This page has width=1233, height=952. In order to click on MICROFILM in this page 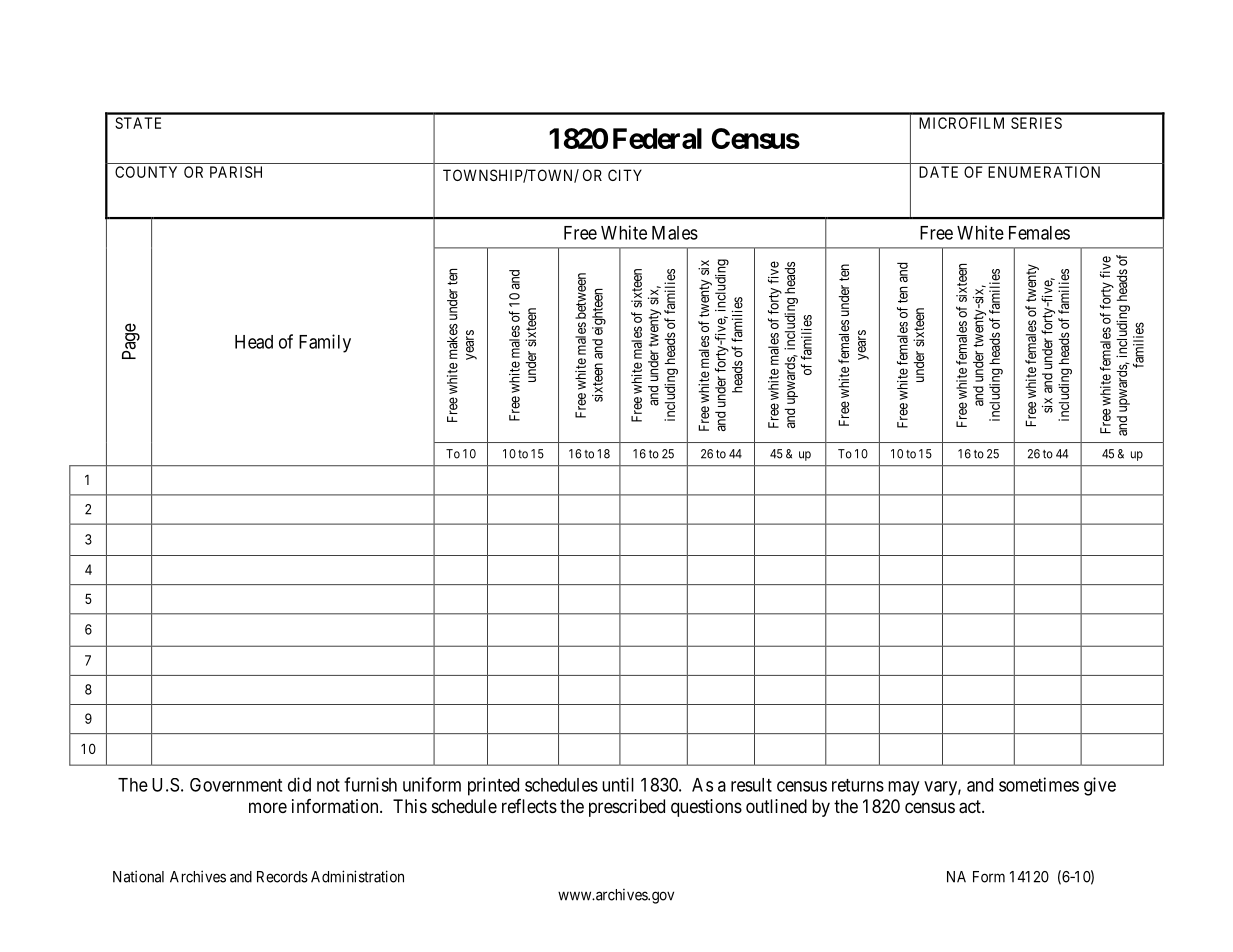, I will do `click(961, 123)`.
